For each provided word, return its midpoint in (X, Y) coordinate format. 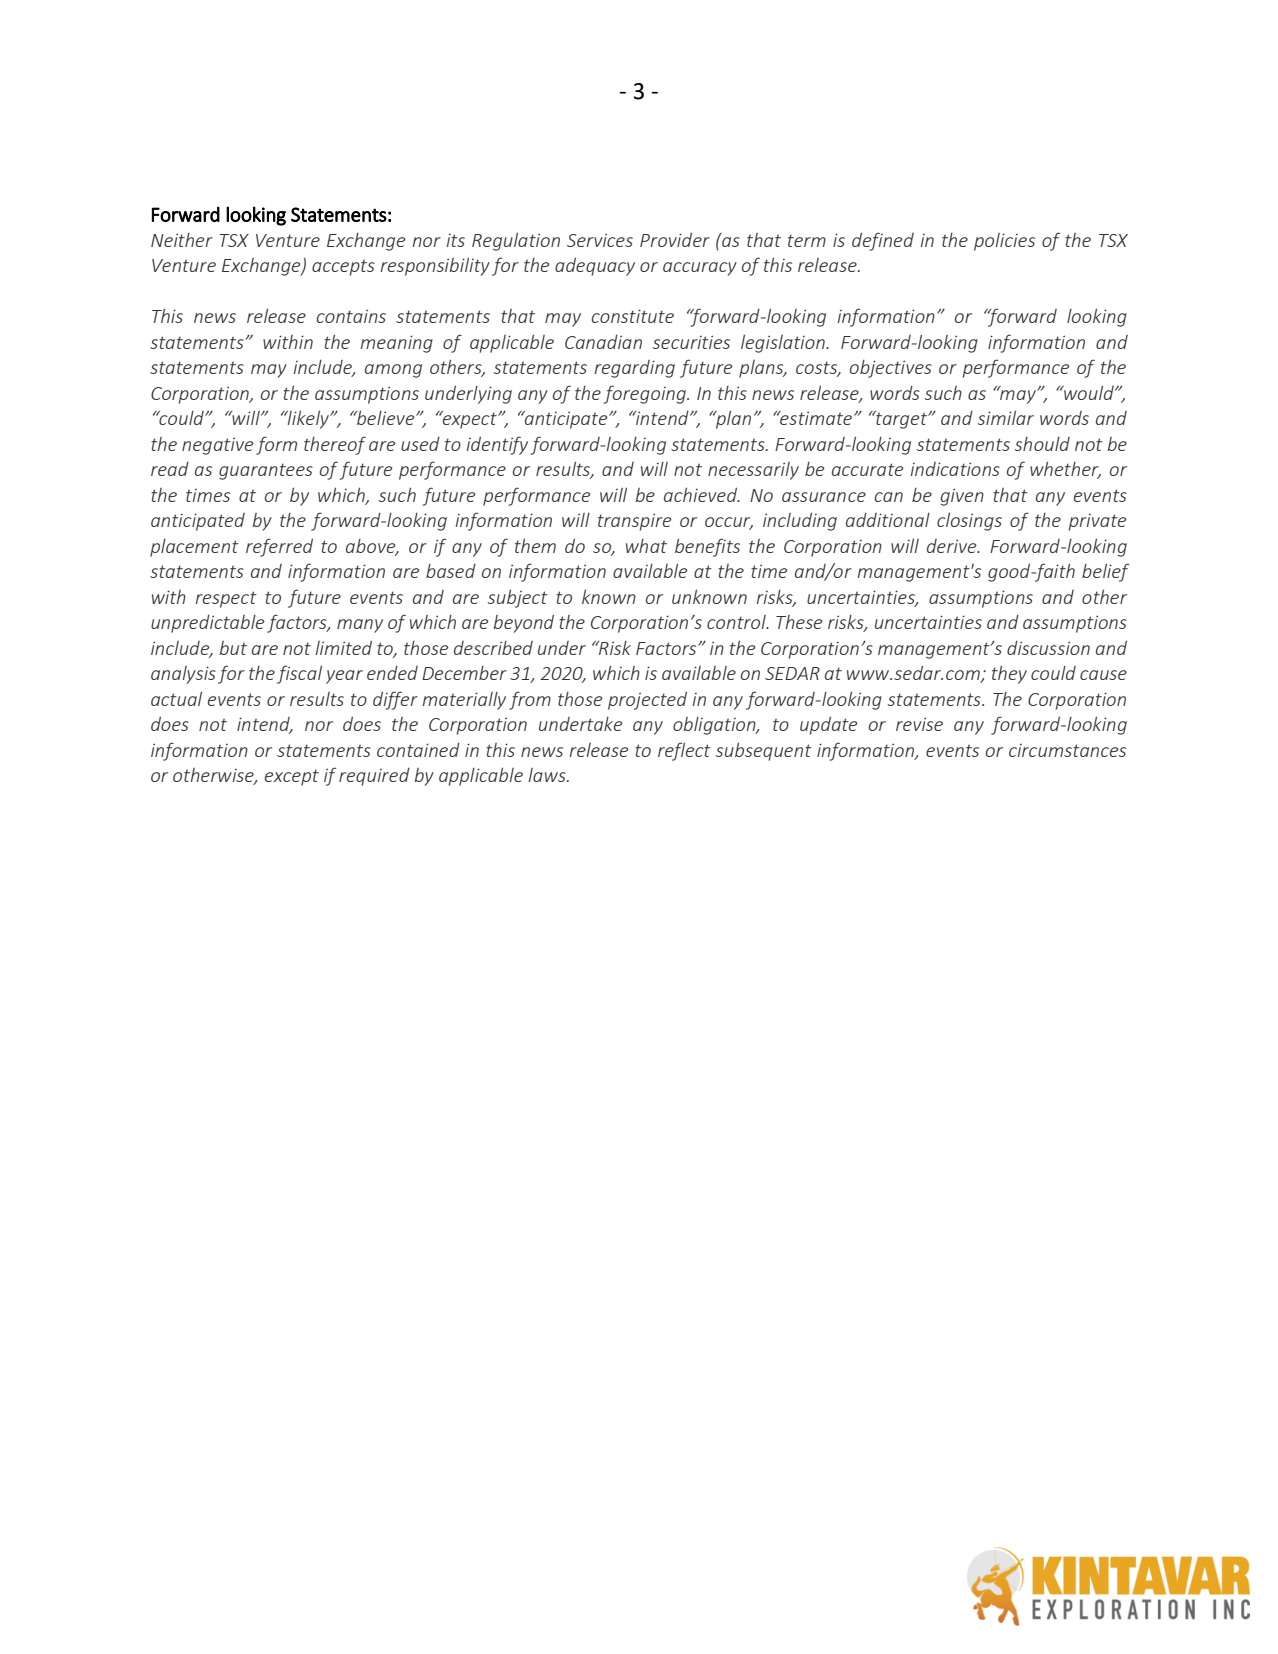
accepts (343, 267)
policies (1004, 242)
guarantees (266, 471)
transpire (634, 522)
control (737, 622)
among (393, 371)
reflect (684, 751)
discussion (1048, 648)
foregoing (646, 394)
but (233, 648)
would (1089, 392)
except (292, 777)
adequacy (595, 266)
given (962, 497)
